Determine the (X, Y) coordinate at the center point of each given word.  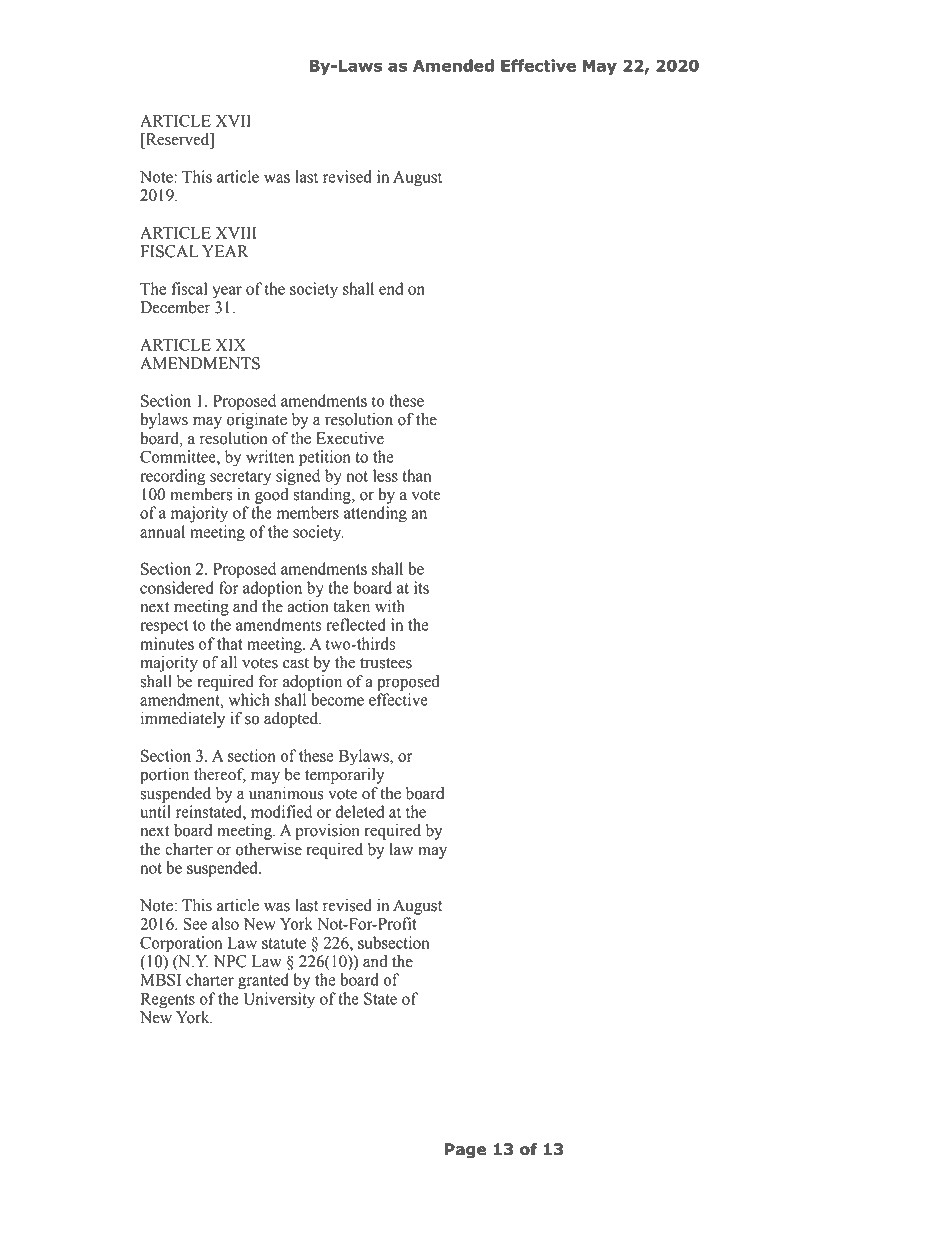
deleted (359, 811)
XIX (231, 345)
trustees (386, 663)
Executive (350, 438)
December (176, 307)
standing (323, 496)
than (416, 475)
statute (284, 943)
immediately (183, 720)
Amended (453, 65)
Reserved (178, 139)
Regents (168, 1001)
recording (173, 477)
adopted (292, 720)
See (195, 923)
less (385, 475)
